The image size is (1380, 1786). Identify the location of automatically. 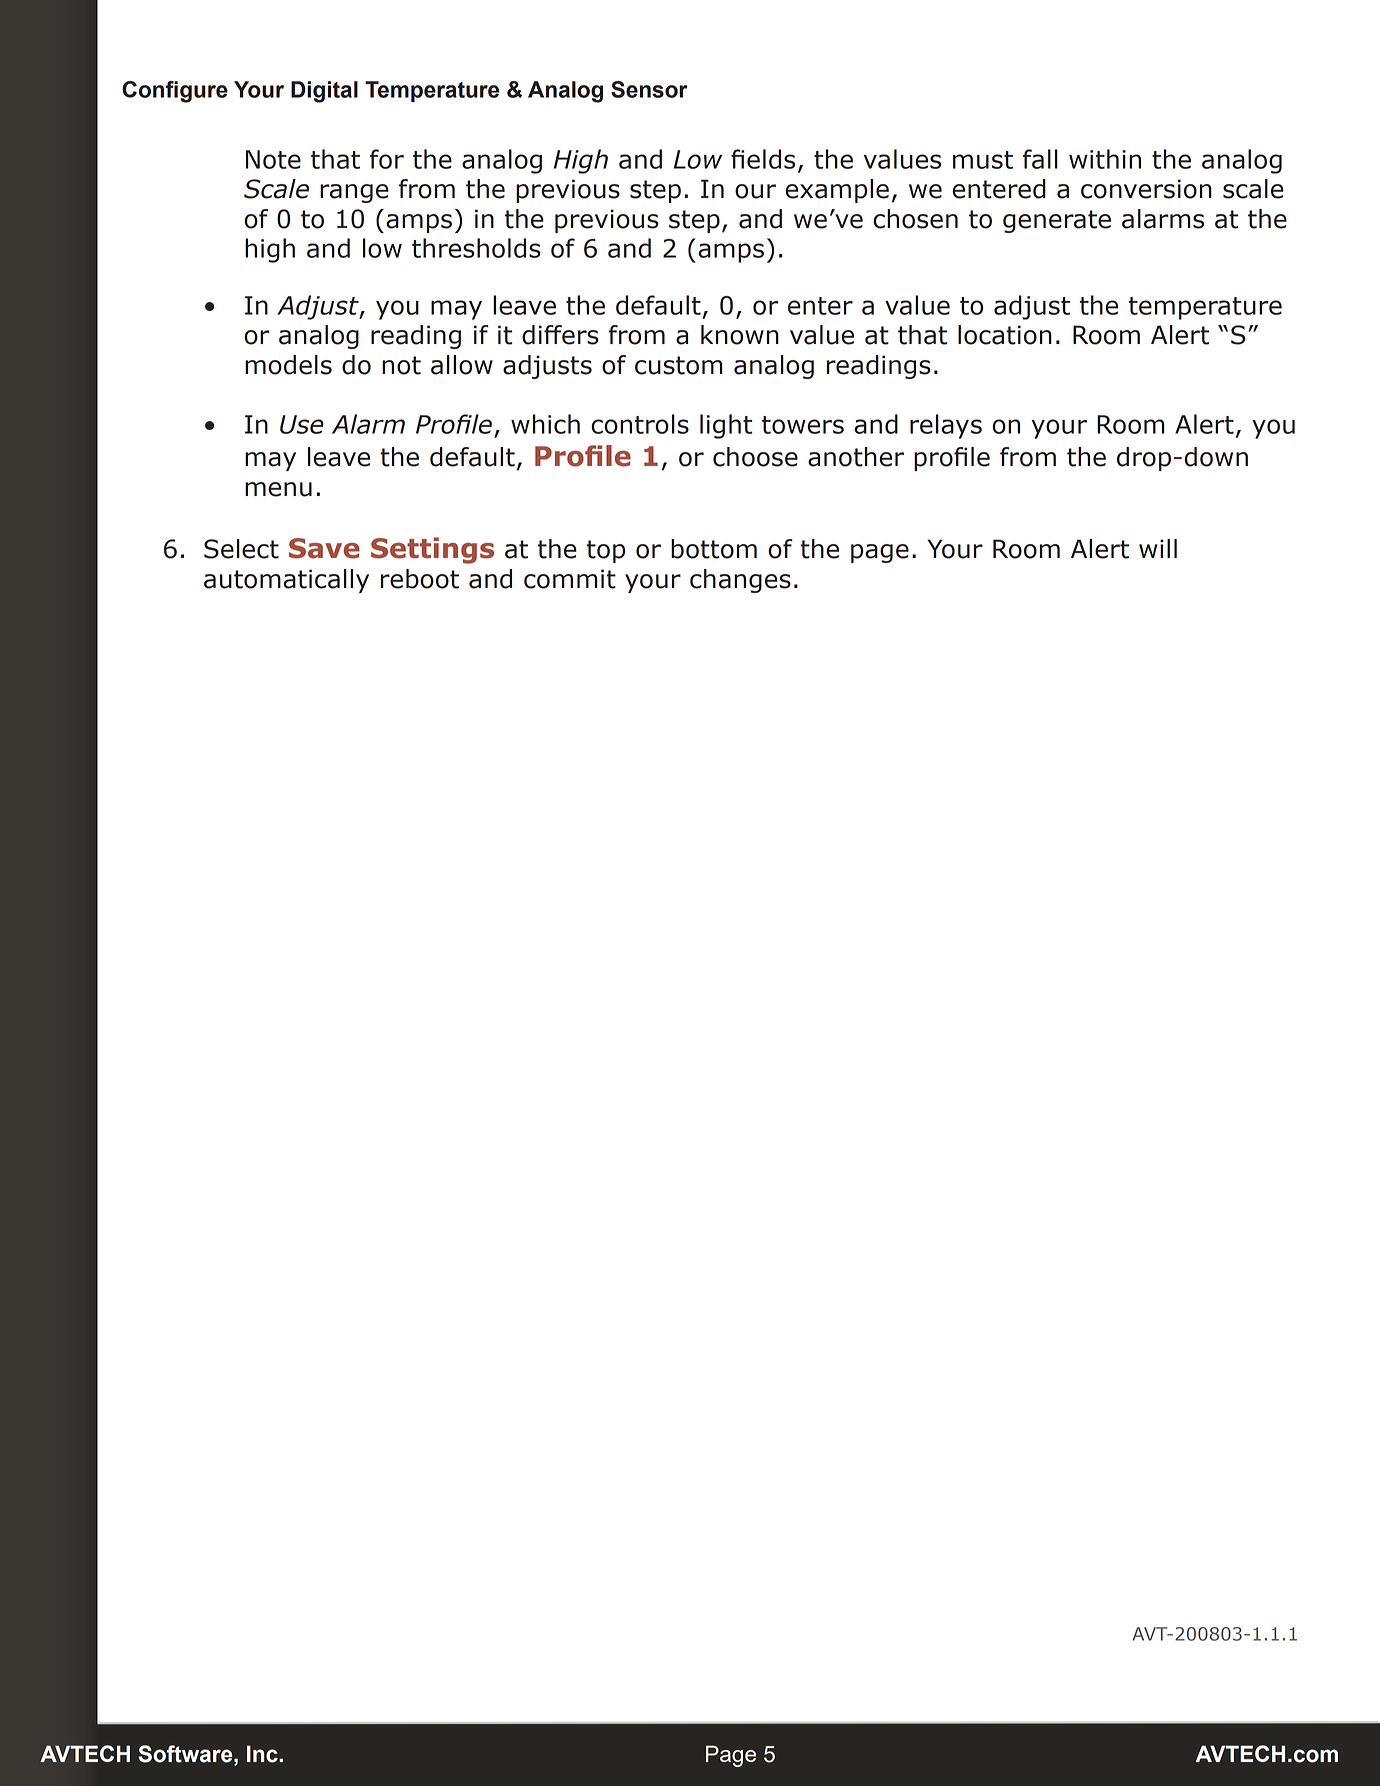
(286, 581).
